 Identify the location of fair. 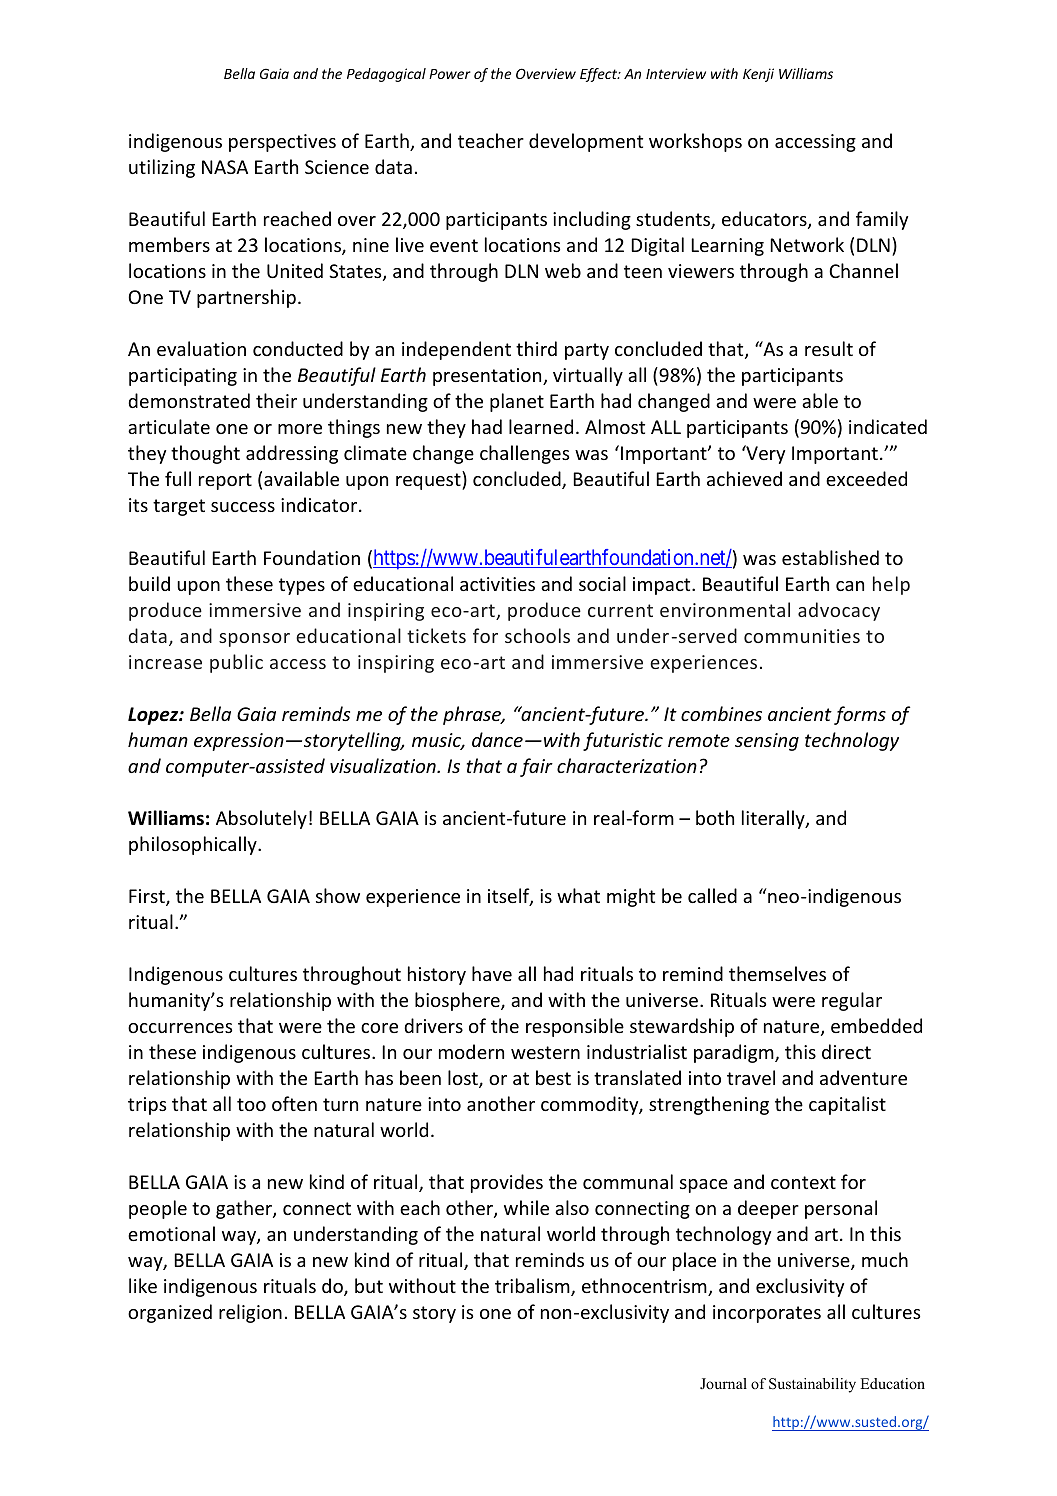
(536, 767).
